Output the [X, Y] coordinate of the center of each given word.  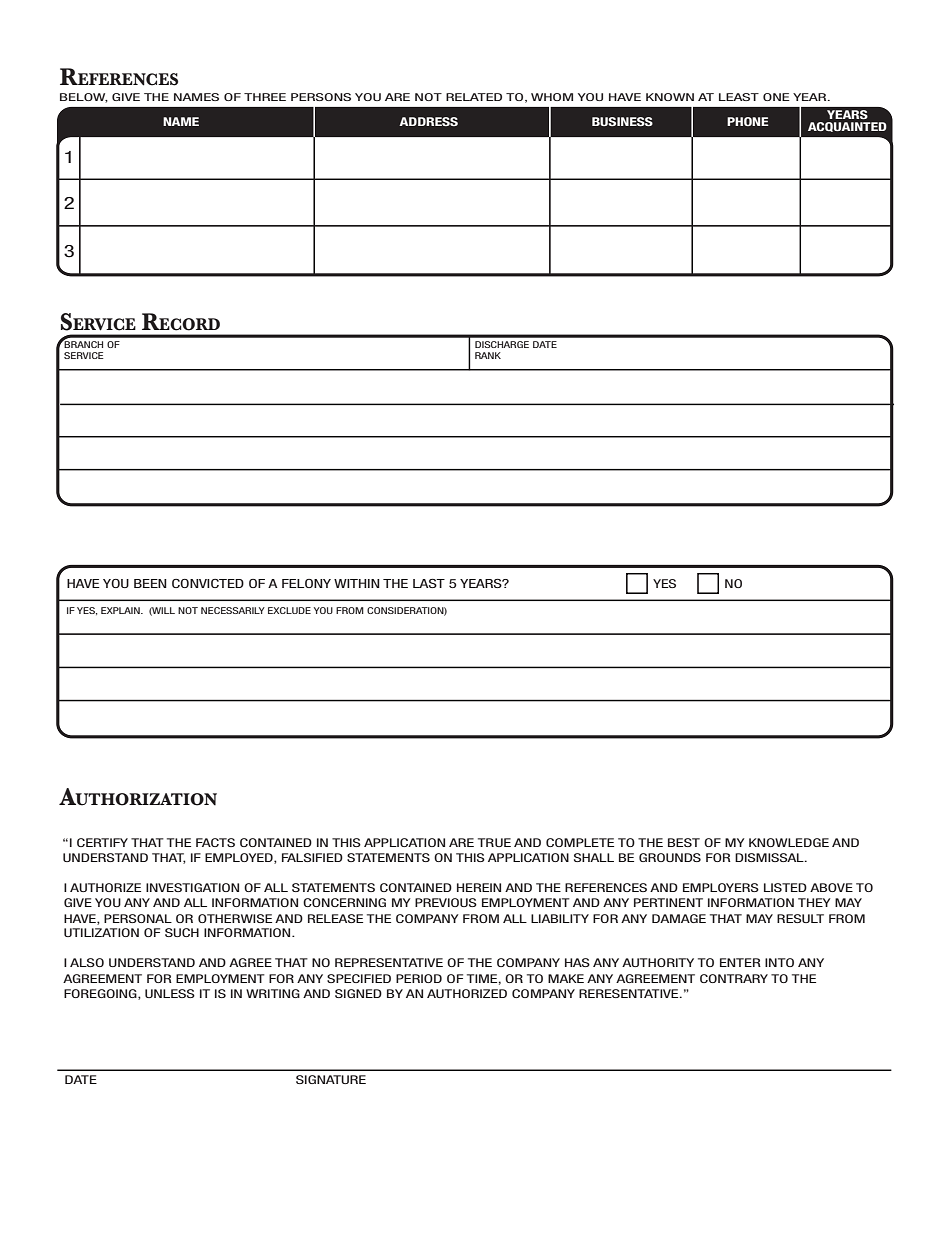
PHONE [747, 121]
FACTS [215, 842]
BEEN [150, 583]
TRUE [494, 842]
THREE [265, 97]
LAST [429, 583]
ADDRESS [428, 121]
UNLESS [170, 993]
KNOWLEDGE [789, 842]
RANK [488, 355]
